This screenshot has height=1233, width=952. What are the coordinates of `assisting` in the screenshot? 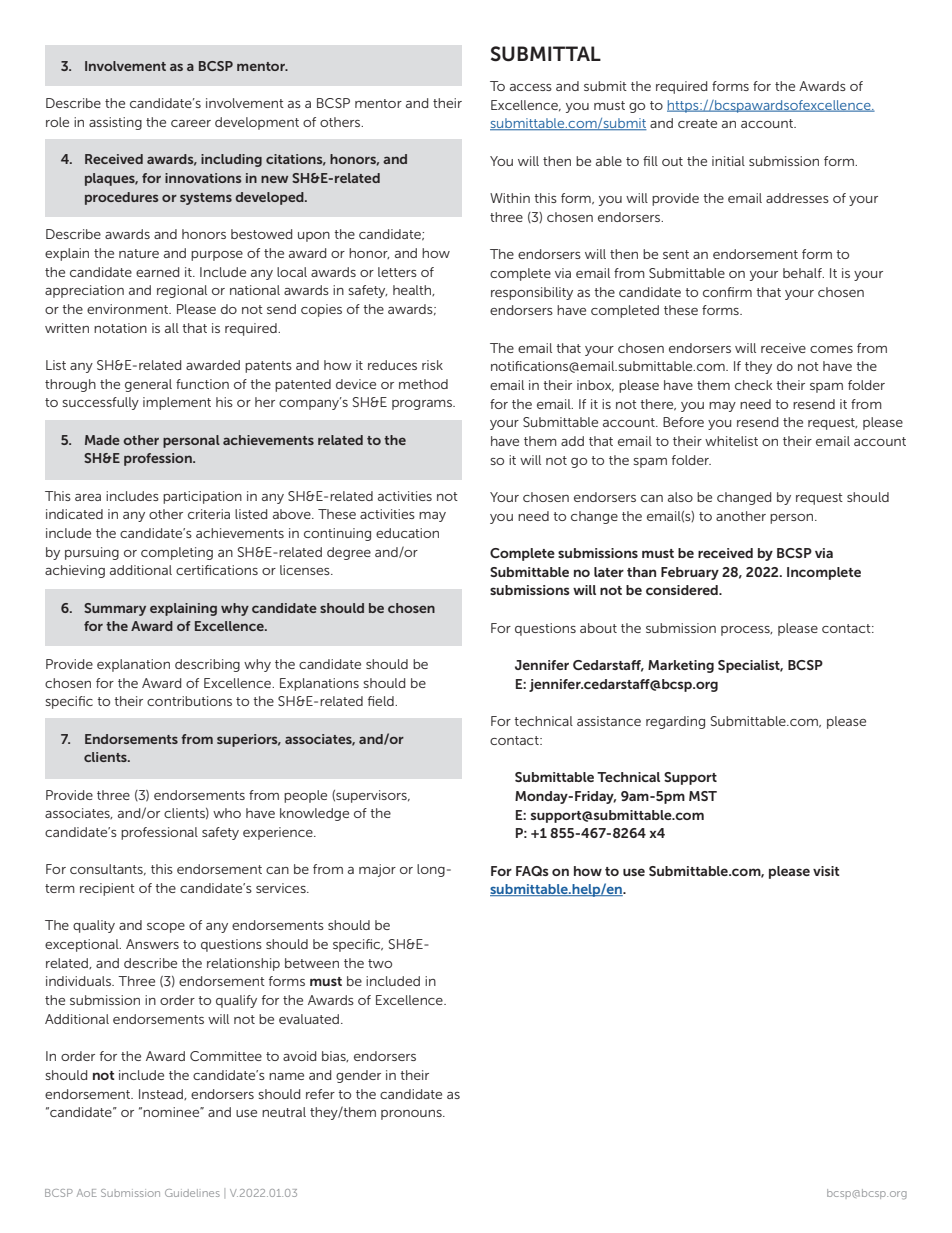 It's located at (115, 123).
